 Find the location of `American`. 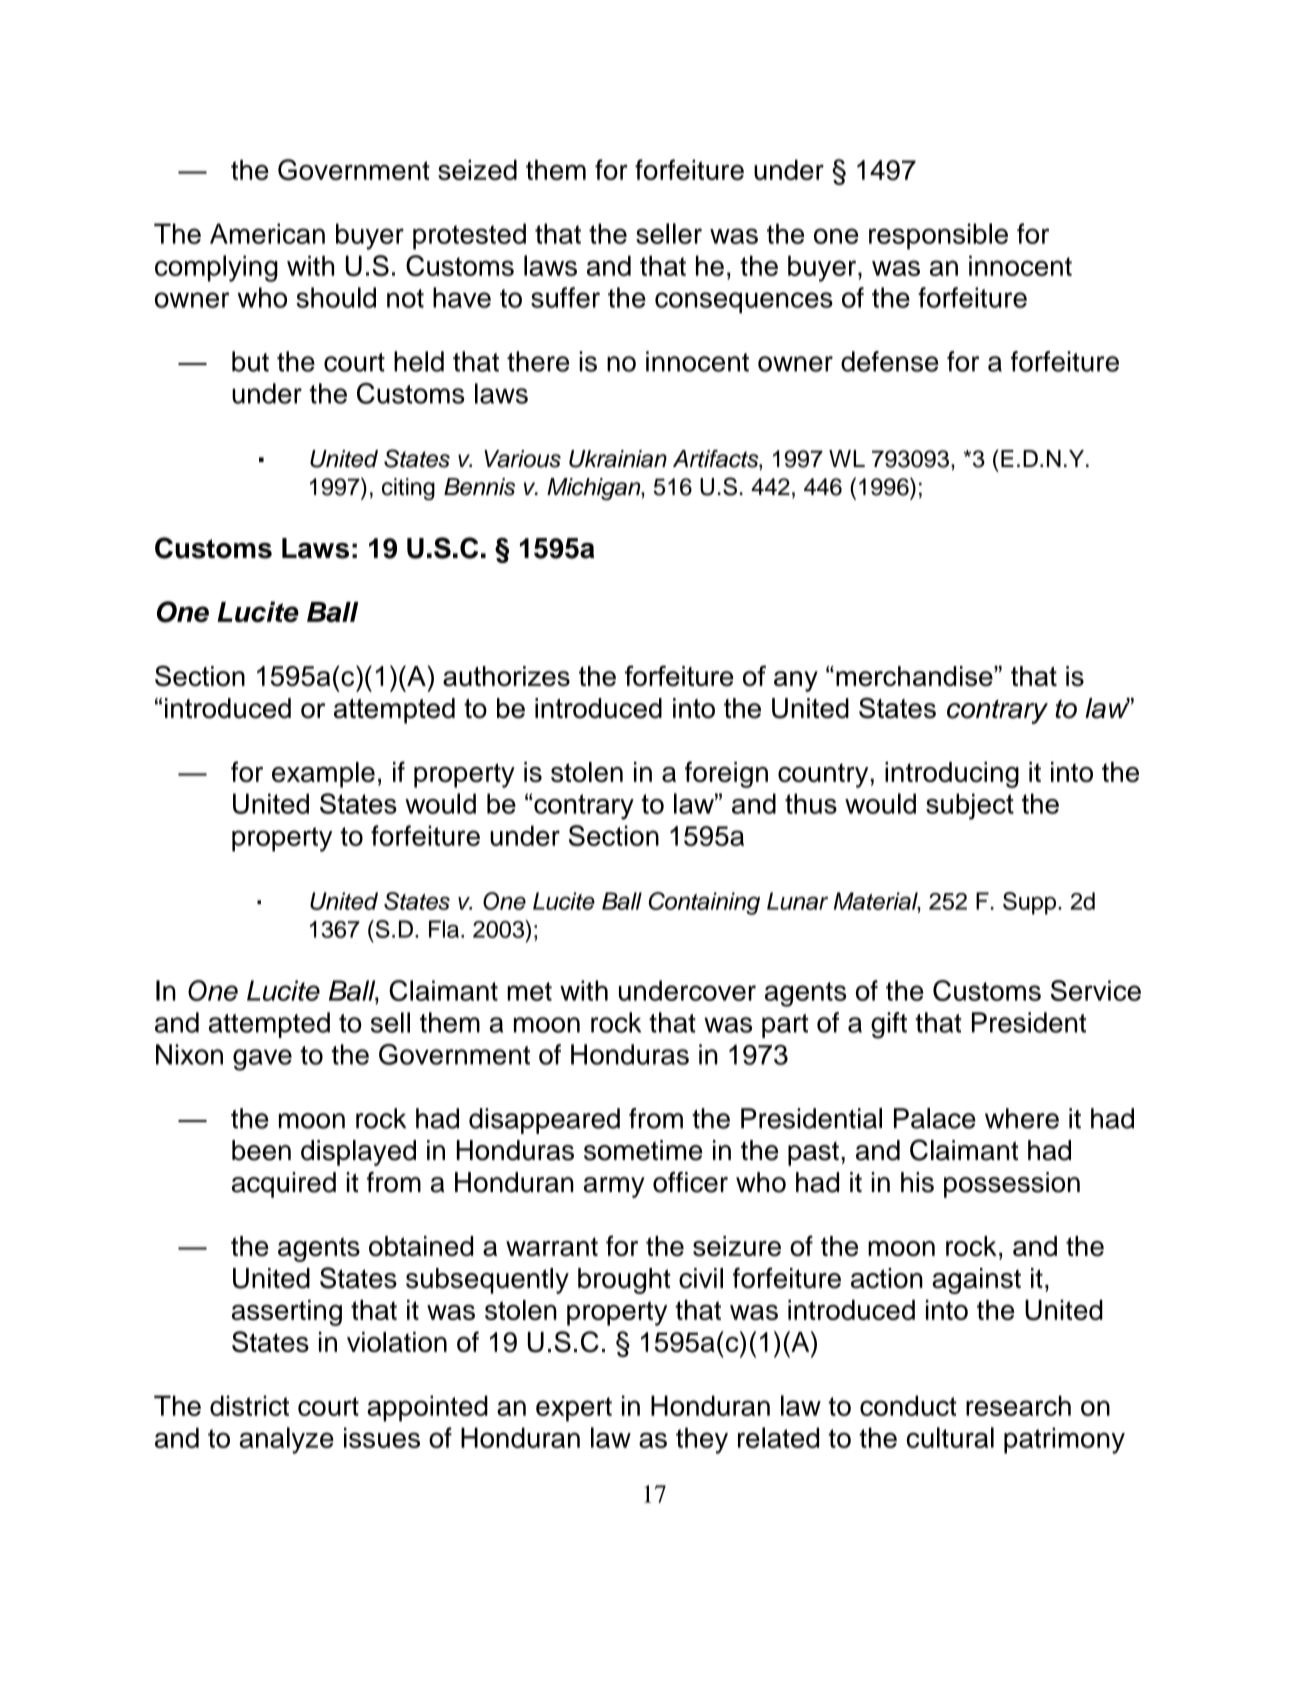

American is located at coordinates (267, 233).
